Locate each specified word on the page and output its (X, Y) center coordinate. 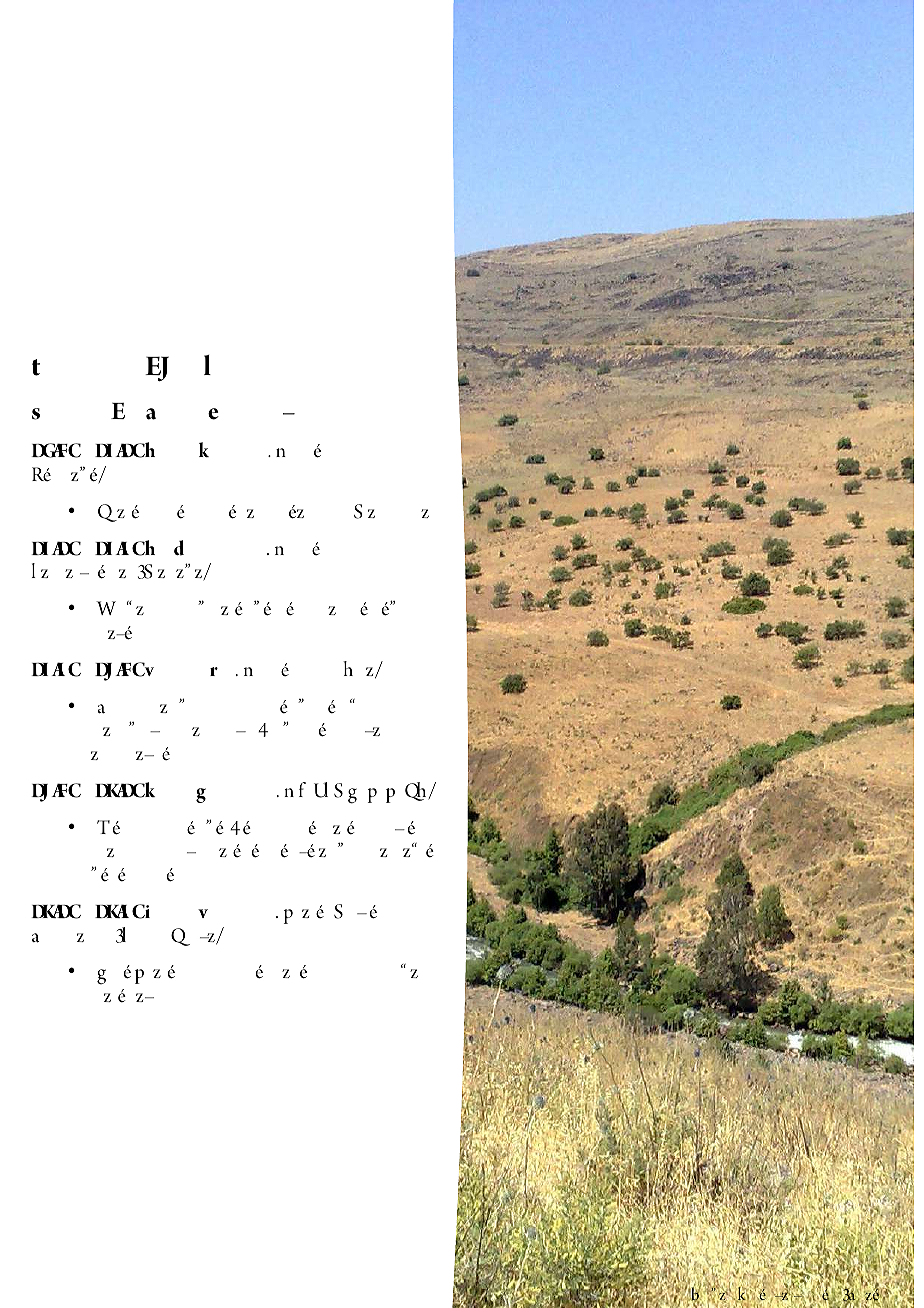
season (296, 512)
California (391, 511)
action (145, 997)
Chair (151, 414)
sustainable (407, 850)
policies (405, 828)
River (754, 1294)
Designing (108, 827)
